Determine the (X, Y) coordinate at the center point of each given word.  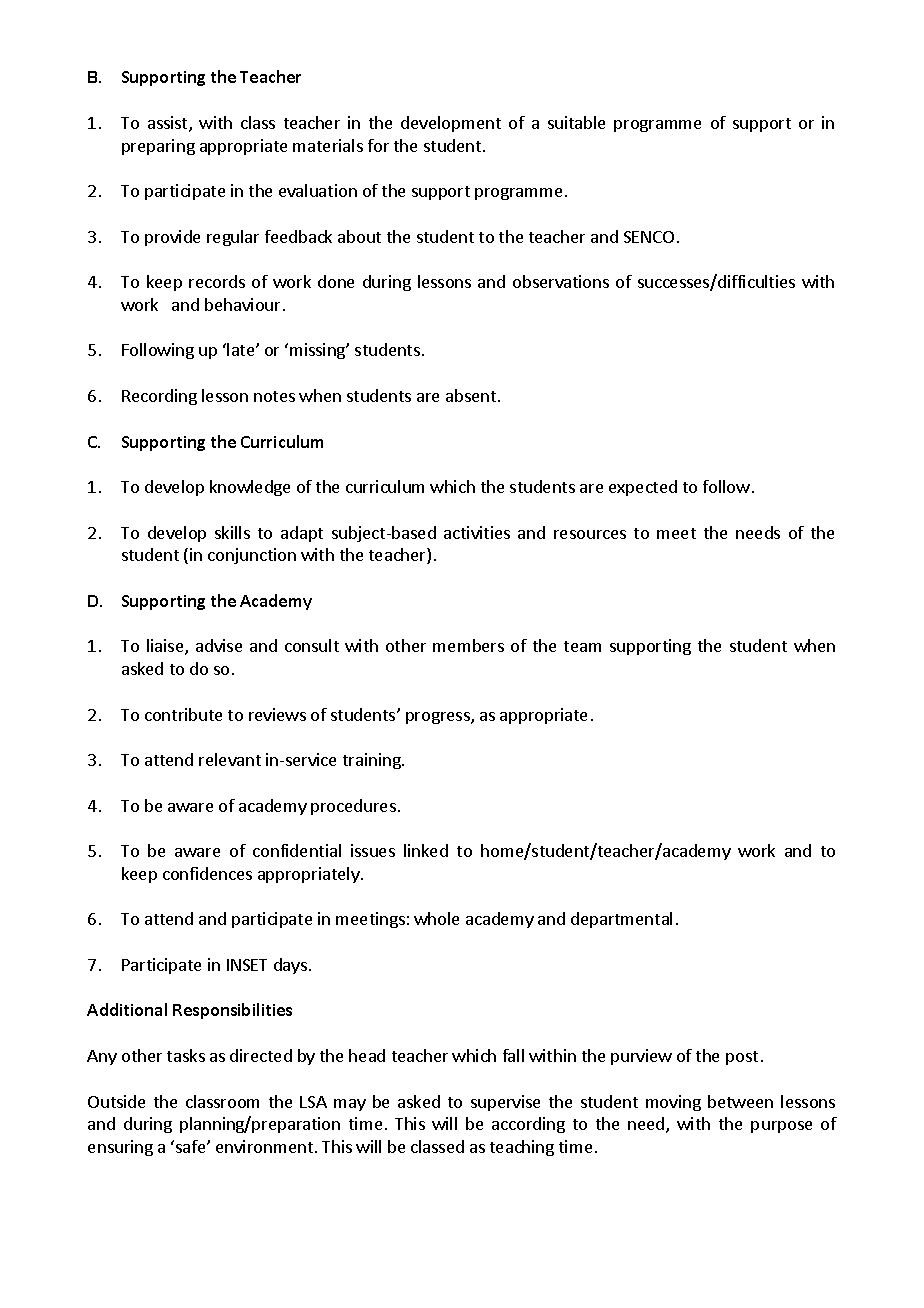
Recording (159, 397)
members (468, 645)
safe (192, 1146)
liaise (166, 647)
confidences (207, 873)
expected (643, 488)
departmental (621, 920)
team (582, 646)
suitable (576, 122)
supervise (505, 1103)
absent (471, 395)
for (378, 145)
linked (426, 850)
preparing (158, 147)
